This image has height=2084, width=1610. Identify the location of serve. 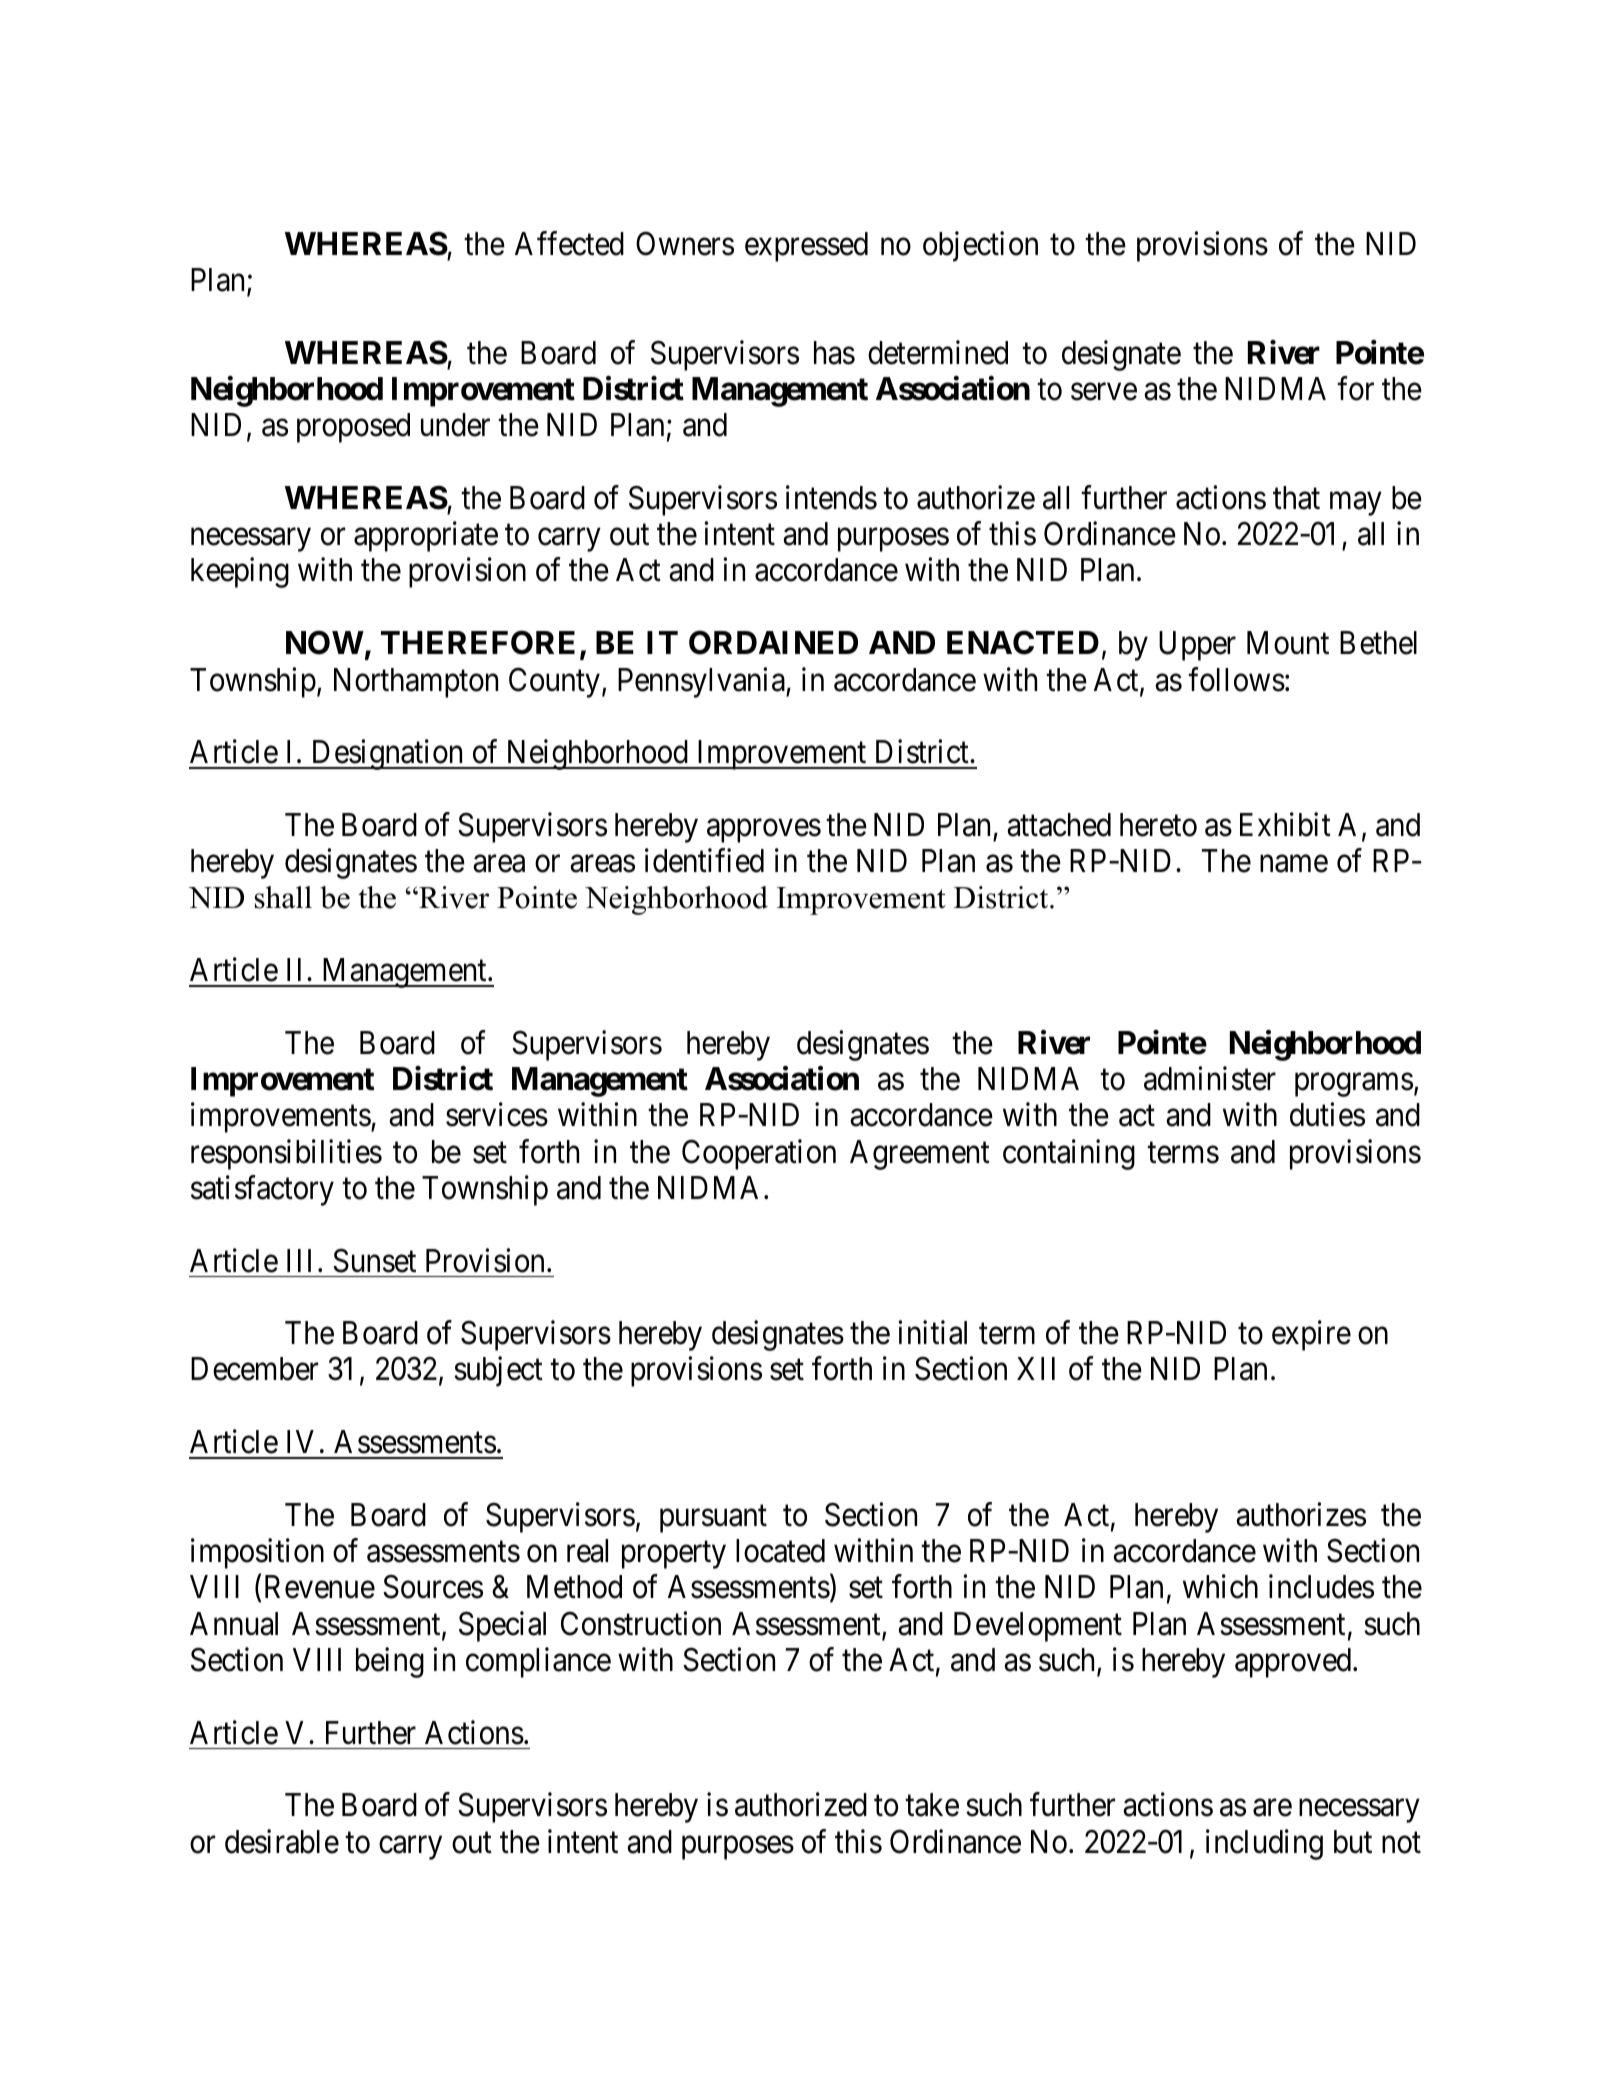
(1104, 392).
